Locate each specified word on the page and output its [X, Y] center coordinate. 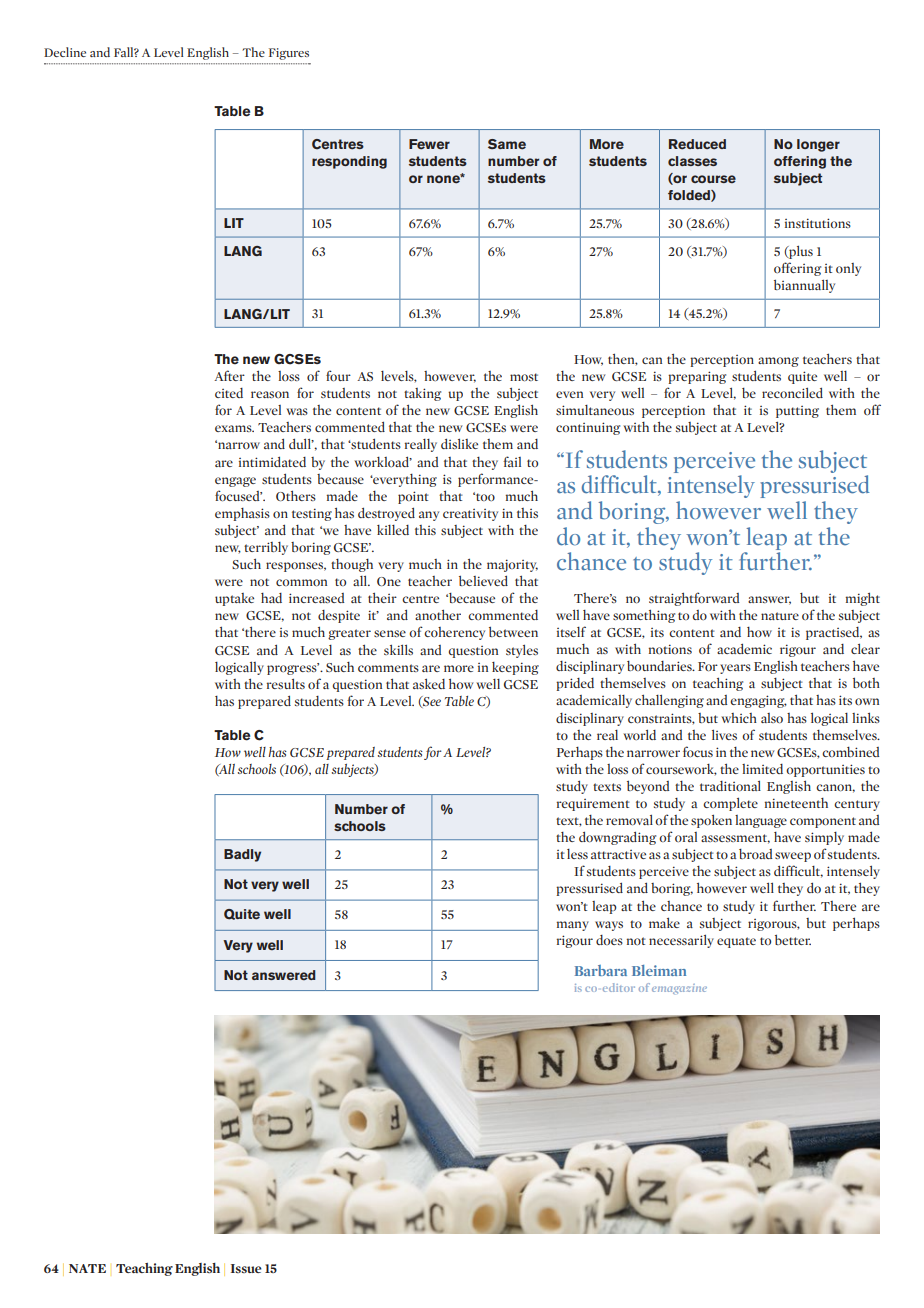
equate [736, 942]
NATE [87, 1268]
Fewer [429, 144]
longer [818, 145]
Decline [65, 52]
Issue [246, 1268]
